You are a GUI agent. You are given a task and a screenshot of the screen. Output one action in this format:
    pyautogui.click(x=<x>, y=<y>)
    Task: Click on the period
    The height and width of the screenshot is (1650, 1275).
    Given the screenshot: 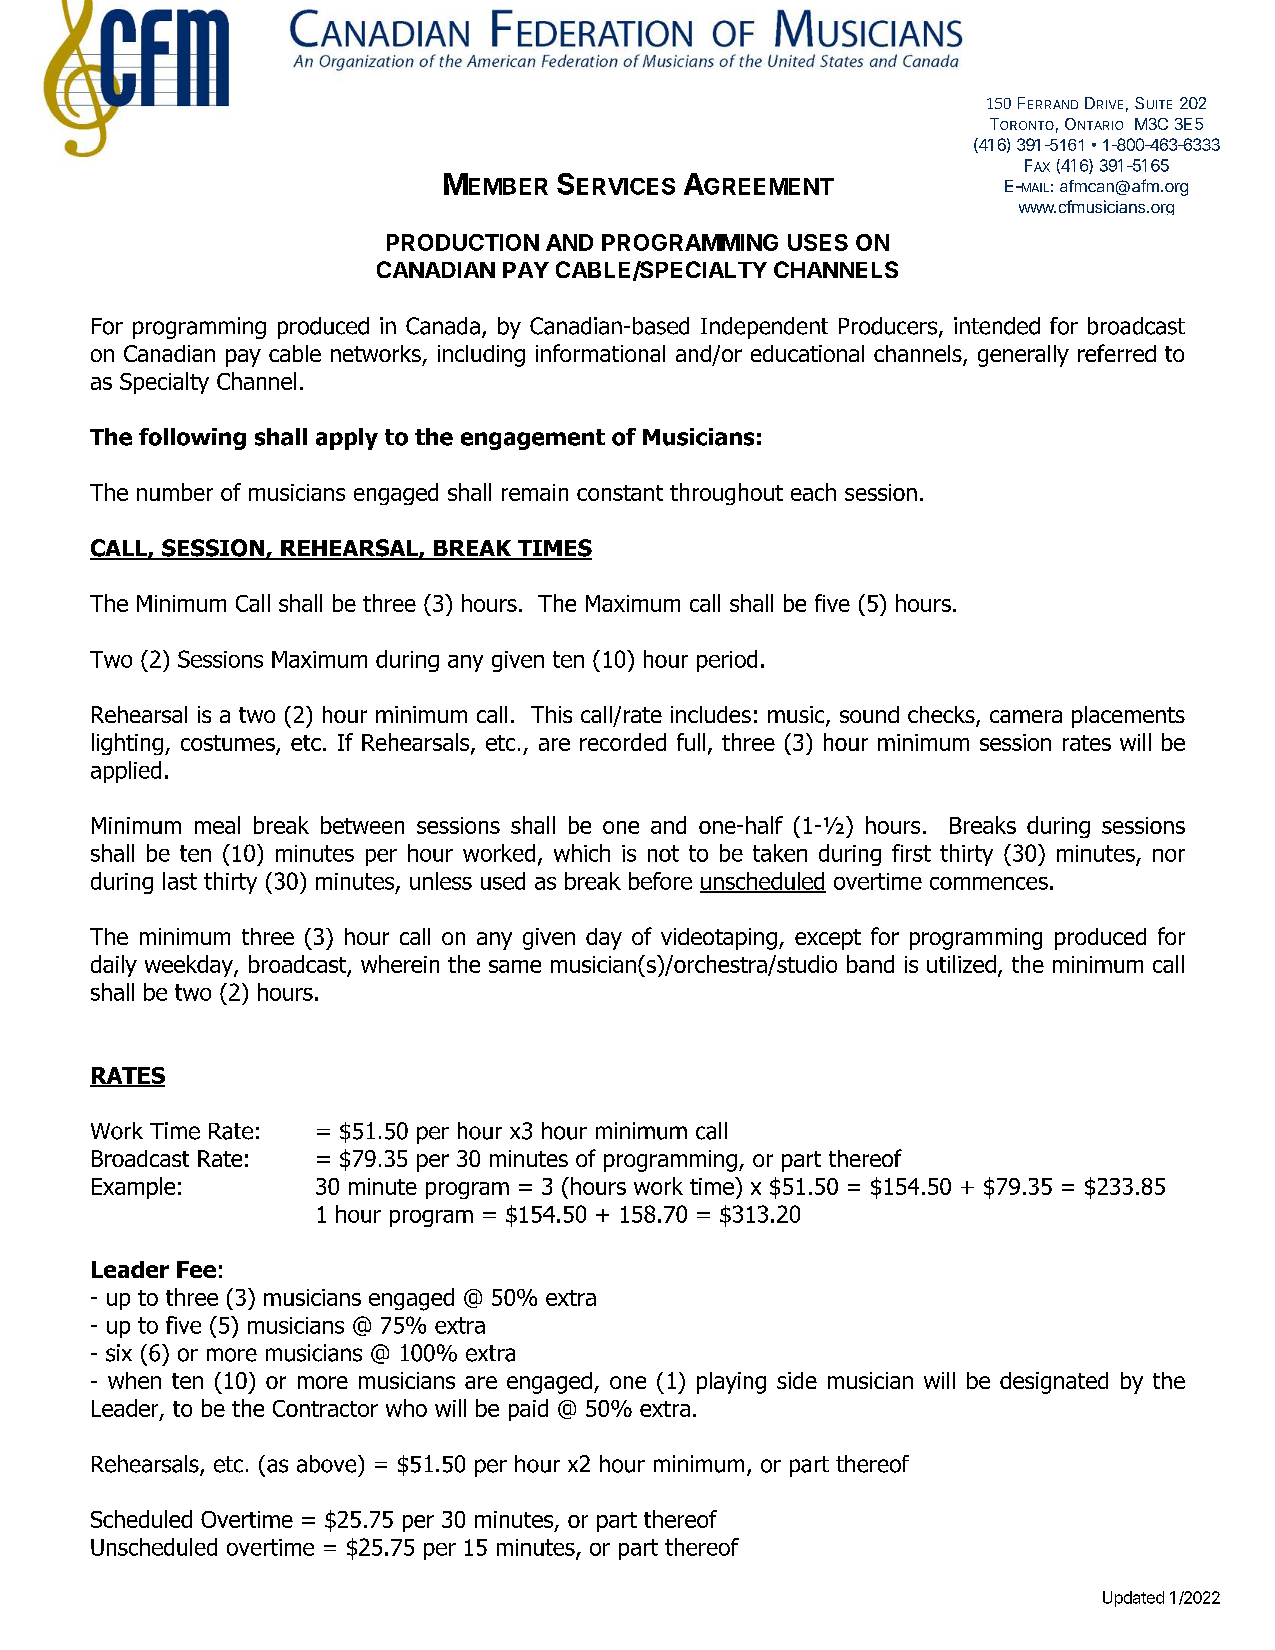 What is the action you would take?
    pyautogui.click(x=727, y=661)
